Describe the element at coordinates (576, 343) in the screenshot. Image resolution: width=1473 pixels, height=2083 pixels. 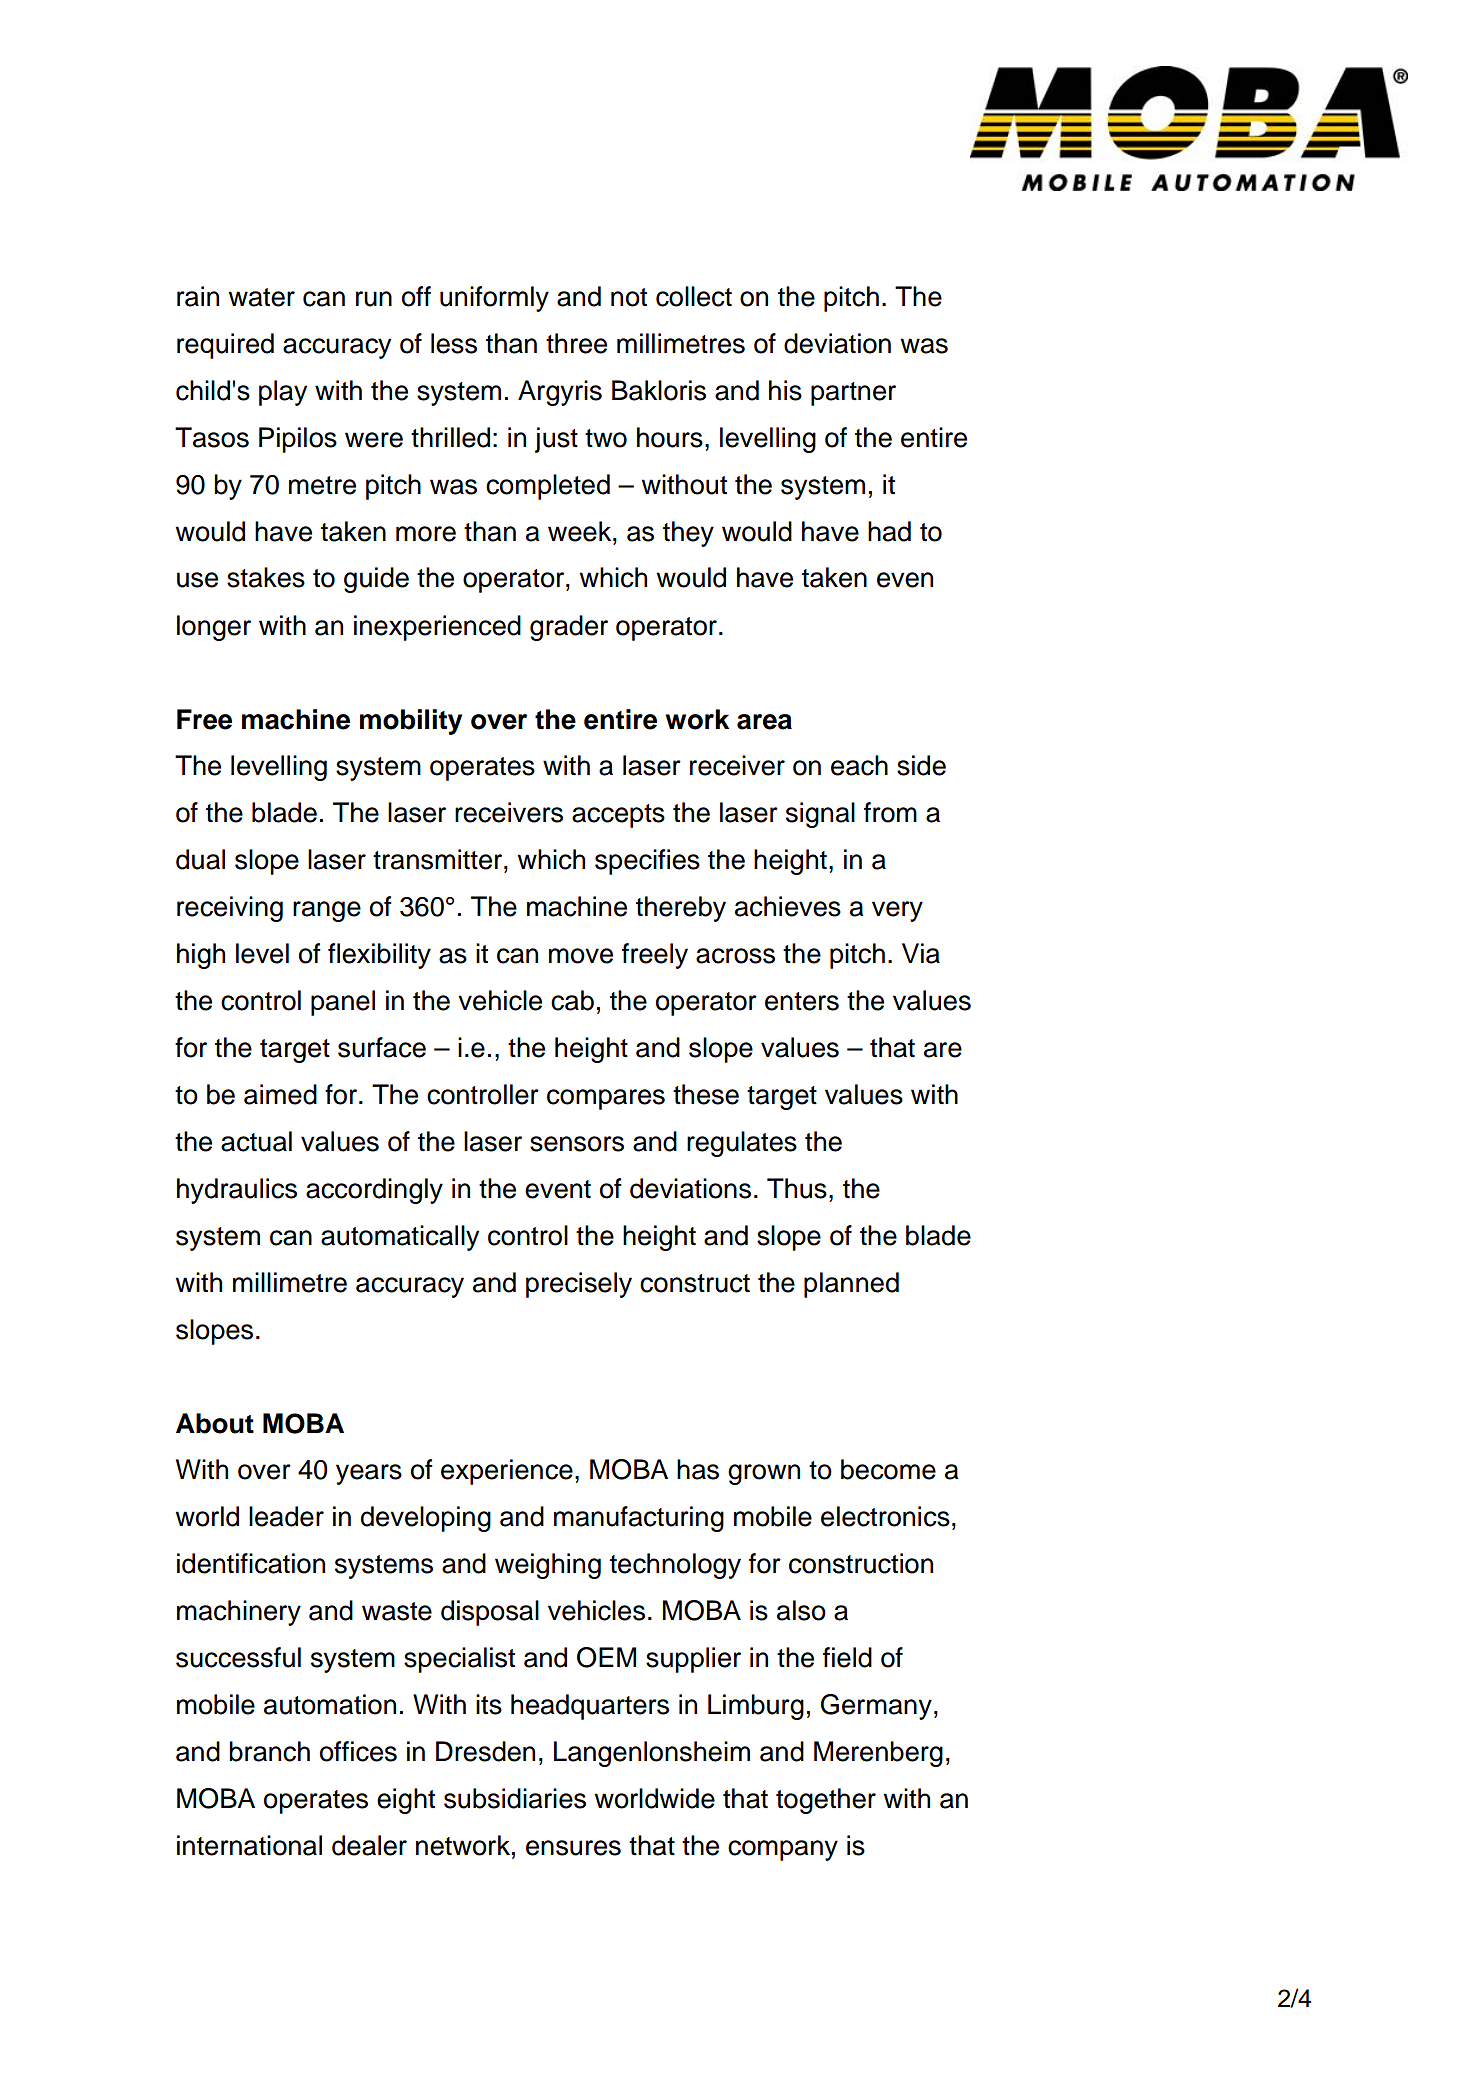
I see `three` at that location.
